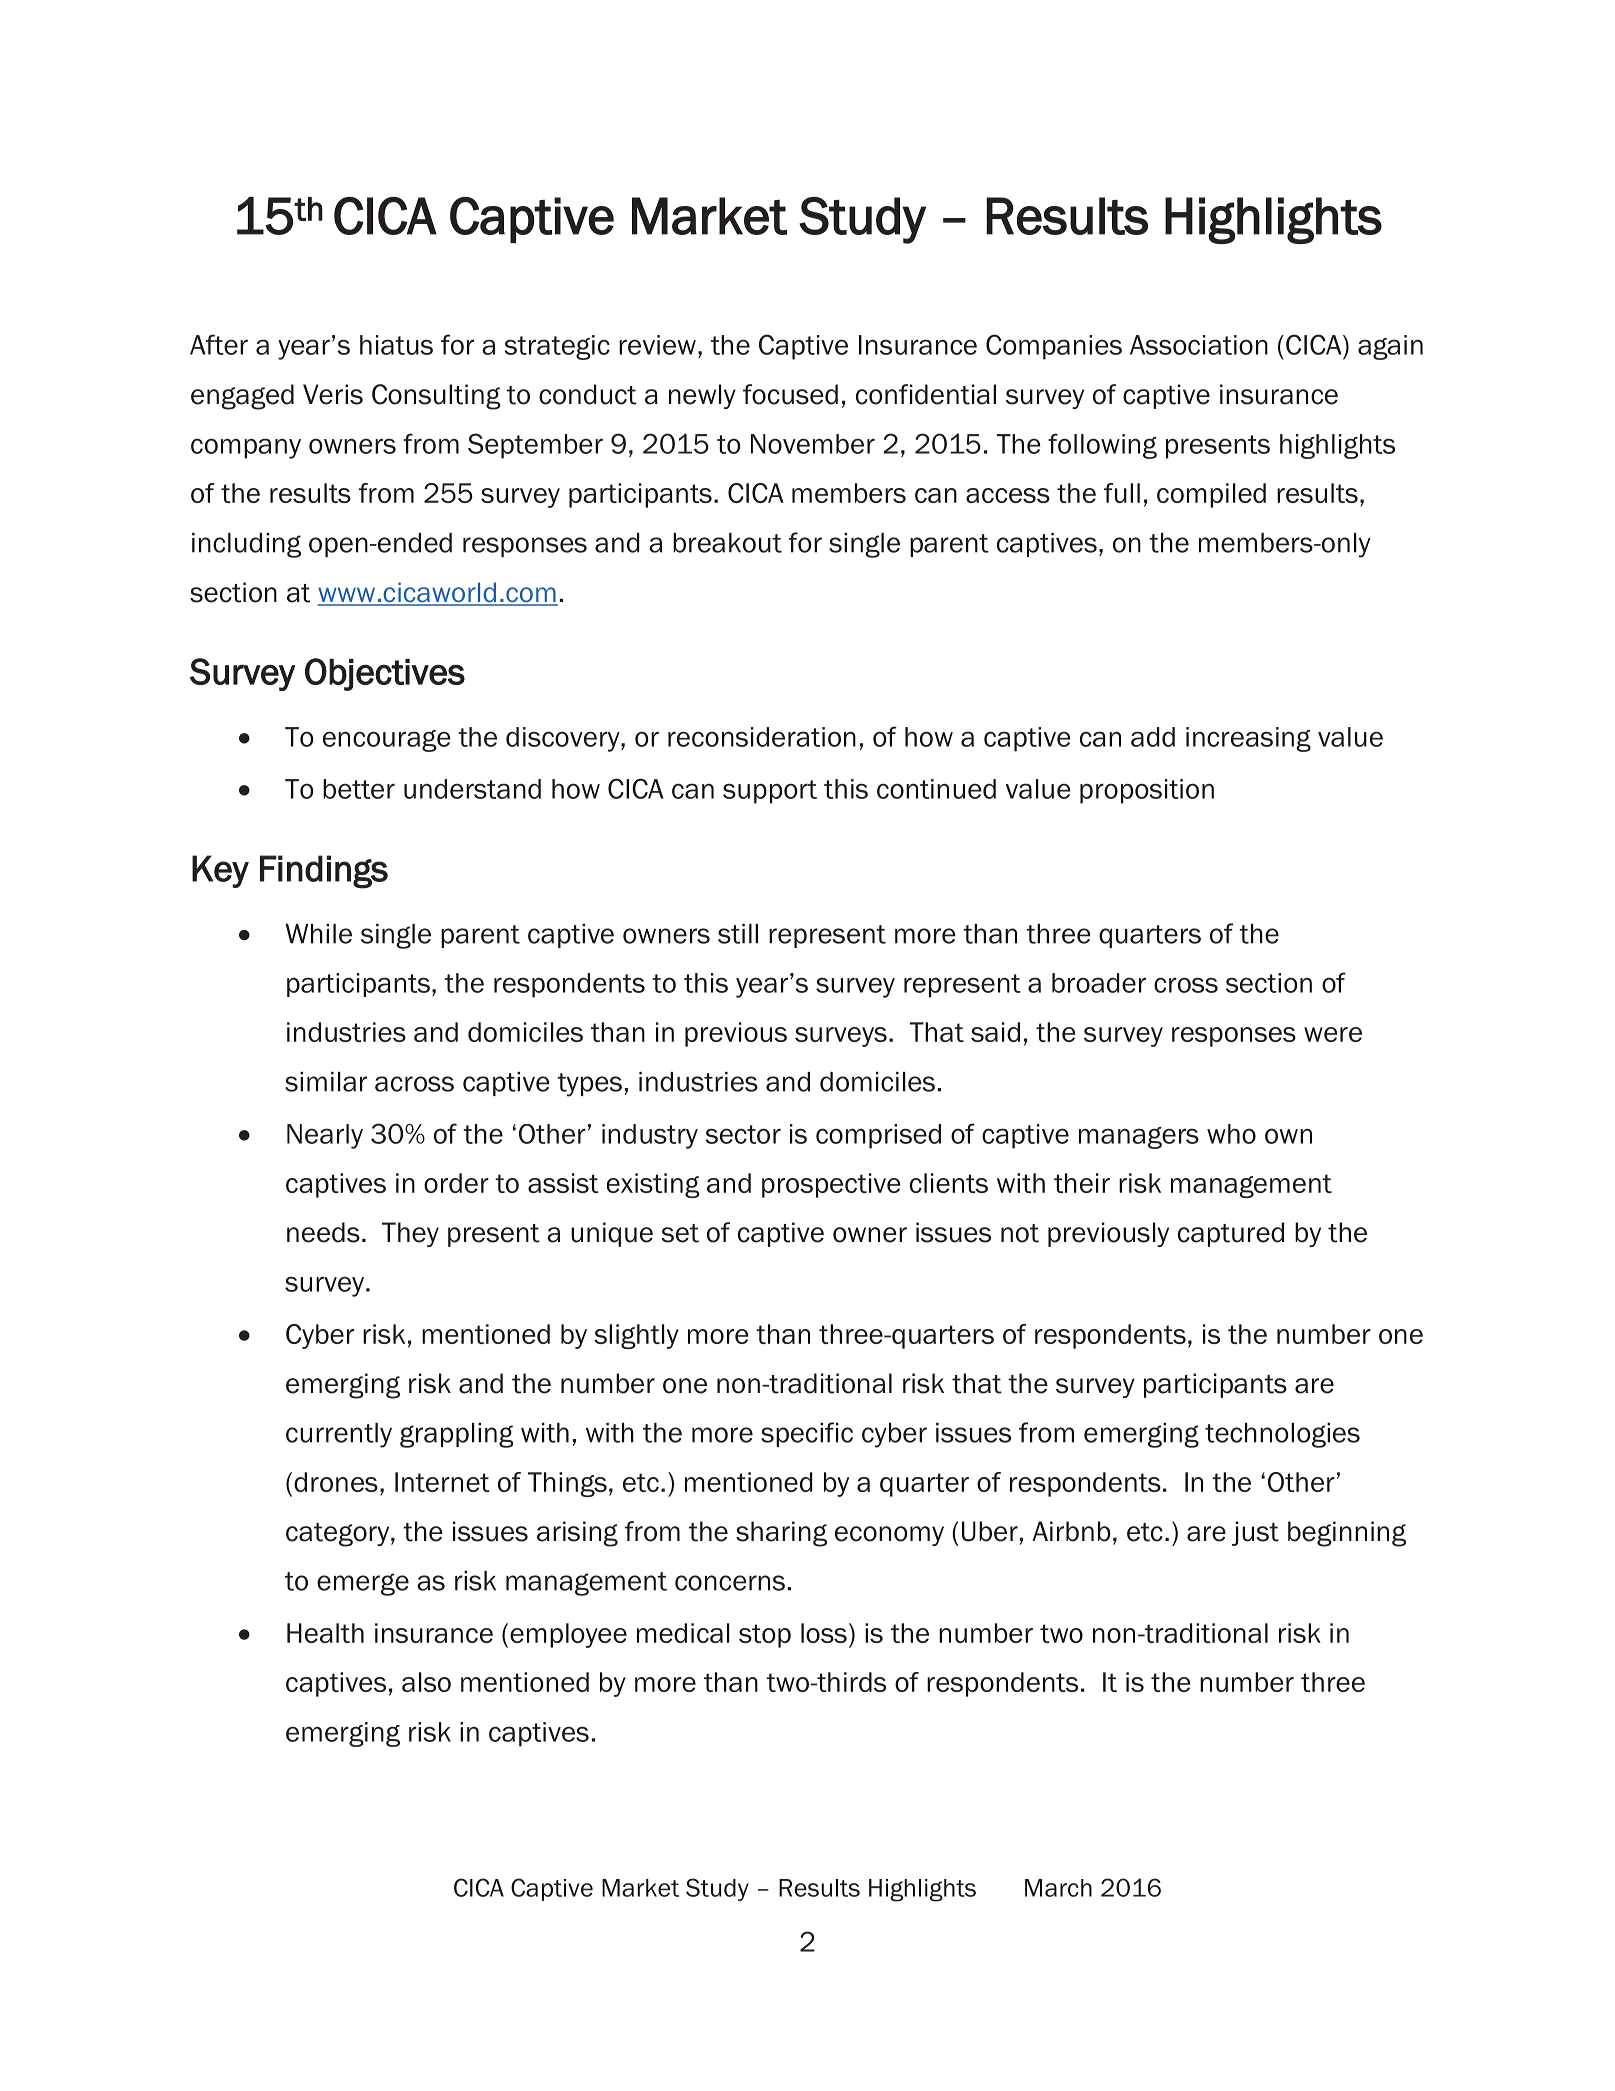 Image resolution: width=1615 pixels, height=2091 pixels. I want to click on reconsideration, so click(762, 737).
